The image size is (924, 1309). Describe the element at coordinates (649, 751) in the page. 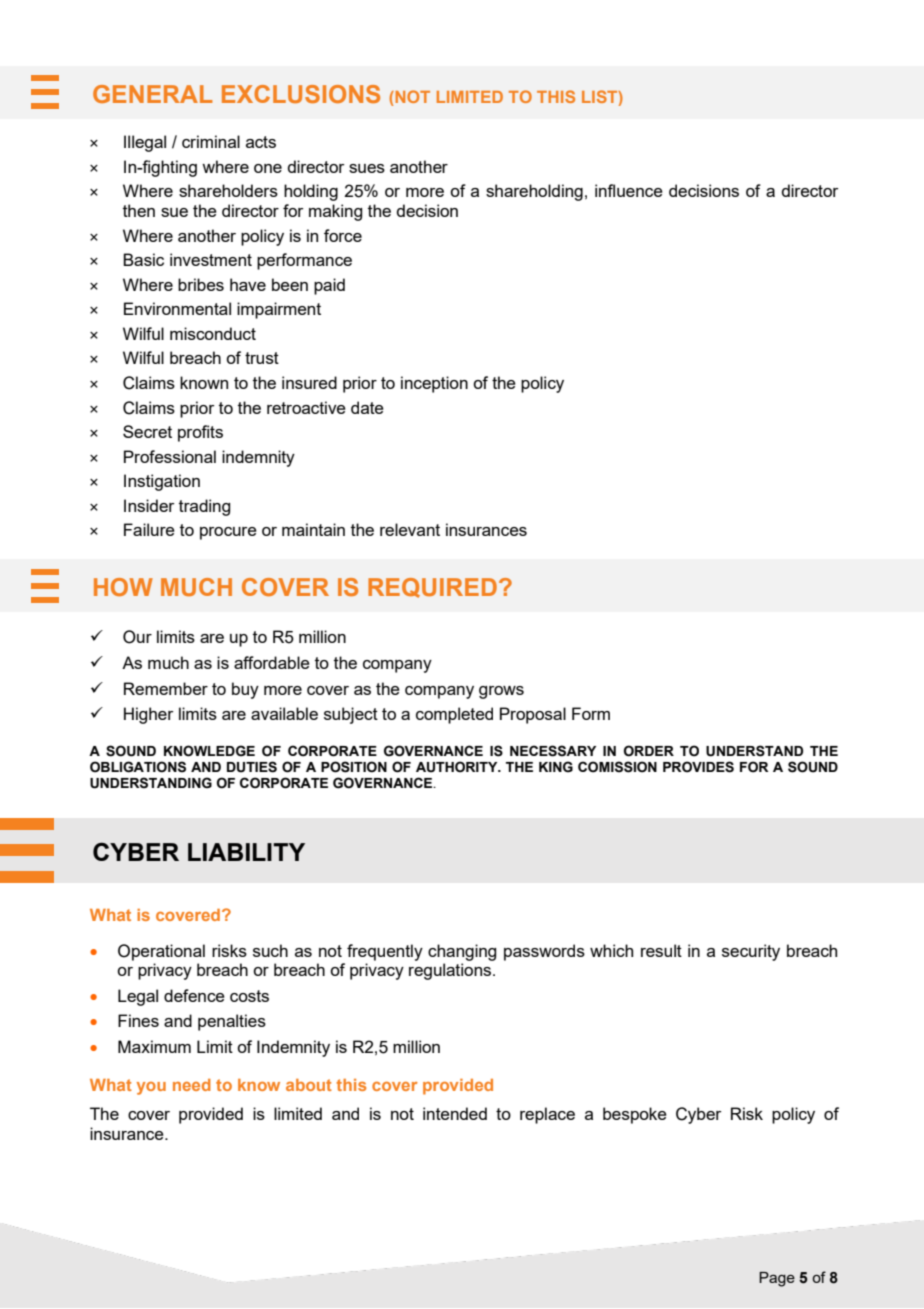

I see `ORDER` at that location.
